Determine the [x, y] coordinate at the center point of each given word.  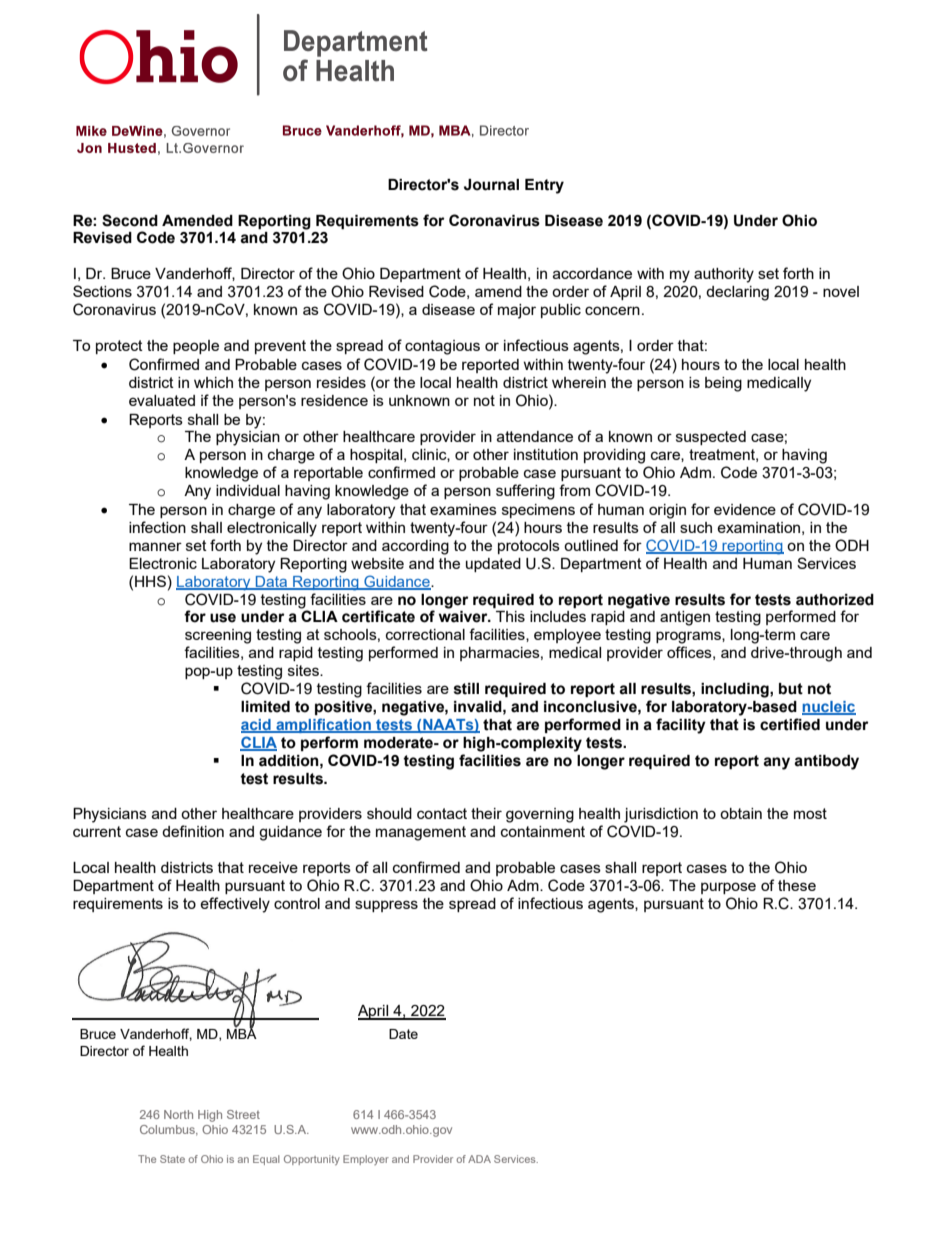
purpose [728, 888]
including [736, 690]
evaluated [162, 400]
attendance [535, 436]
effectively [235, 905]
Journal [491, 185]
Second [130, 220]
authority [724, 275]
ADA [479, 1159]
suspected [711, 438]
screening [218, 636]
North [178, 1114]
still [466, 689]
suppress [386, 906]
